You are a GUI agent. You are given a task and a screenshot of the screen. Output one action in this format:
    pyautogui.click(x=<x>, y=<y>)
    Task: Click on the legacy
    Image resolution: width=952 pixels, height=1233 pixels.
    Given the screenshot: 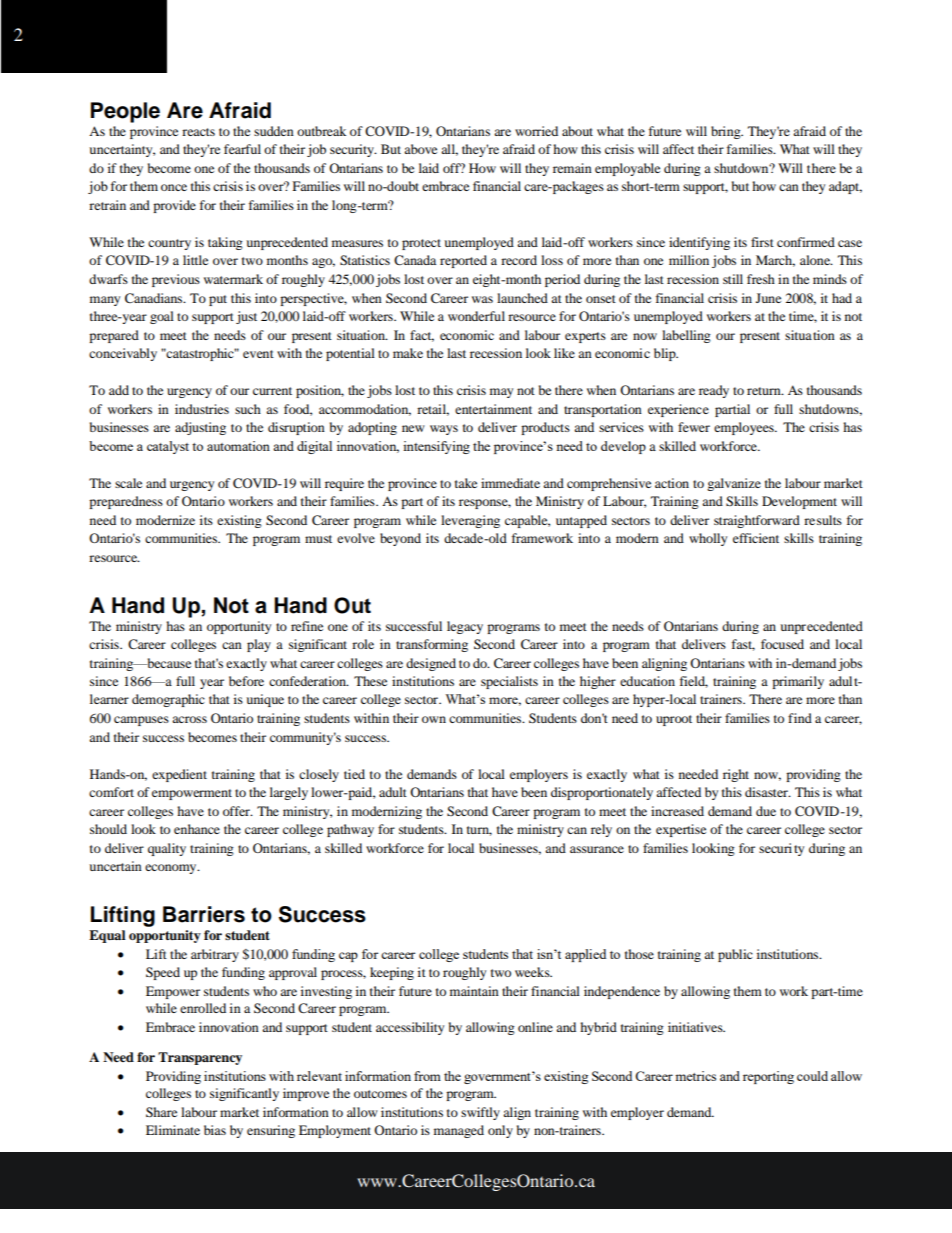 What is the action you would take?
    pyautogui.click(x=465, y=627)
